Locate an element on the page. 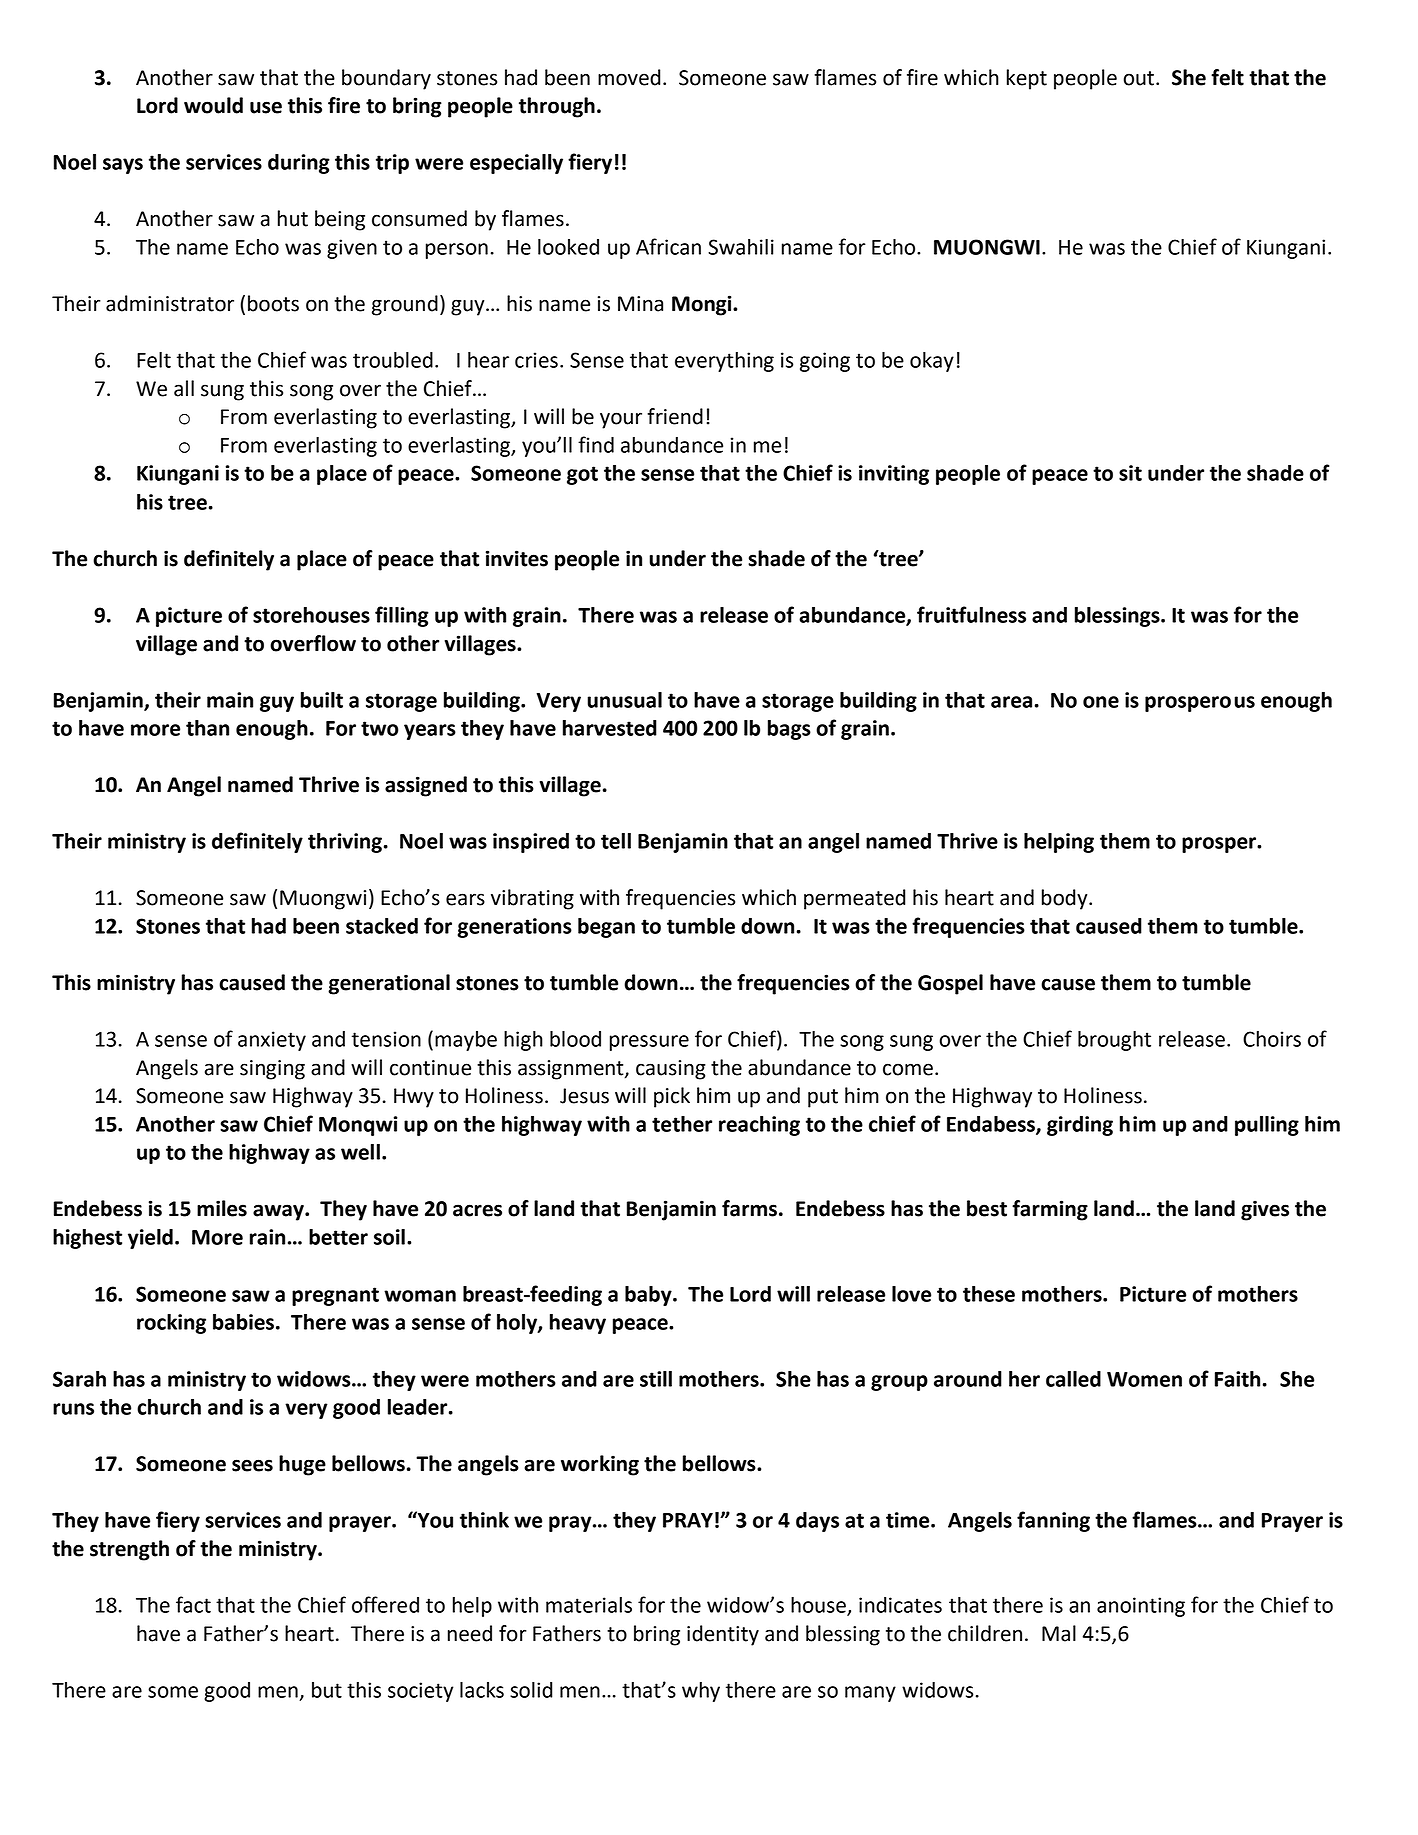 This document has width=1418, height=1835. harvested is located at coordinates (610, 728).
